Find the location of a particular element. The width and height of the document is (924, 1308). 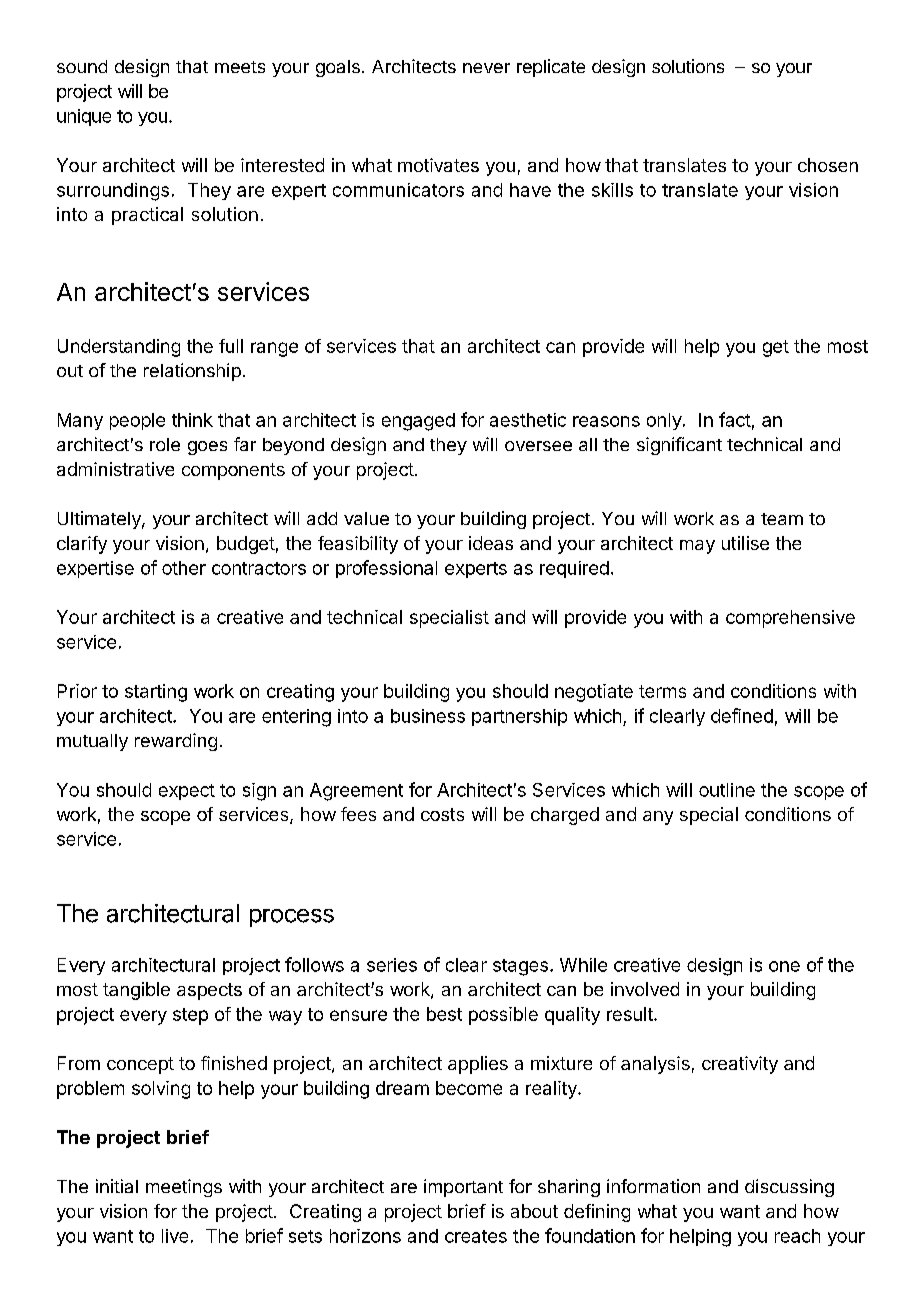

never is located at coordinates (486, 68).
